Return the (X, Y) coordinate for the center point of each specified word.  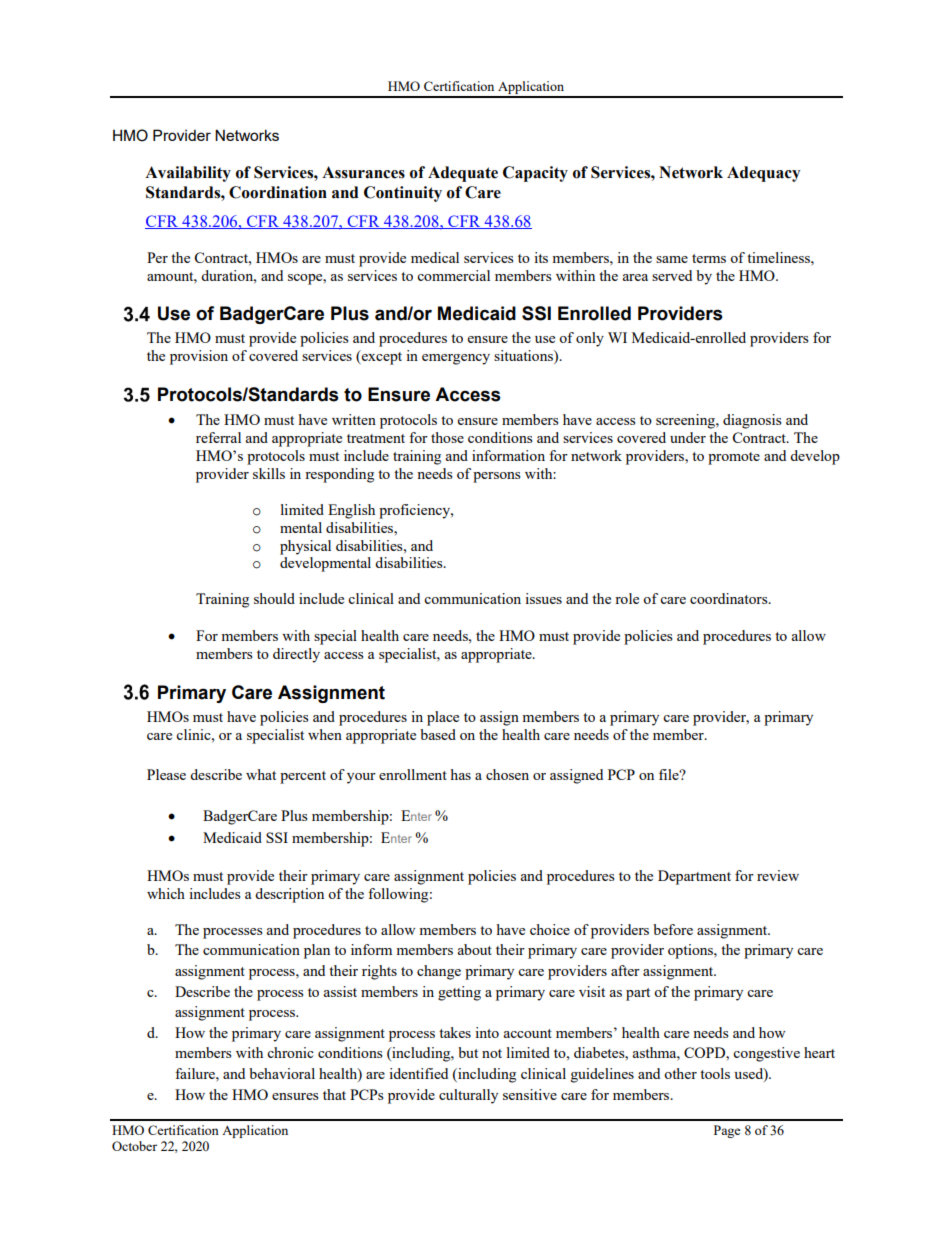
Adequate (463, 174)
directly (296, 655)
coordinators (730, 598)
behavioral (282, 1073)
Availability (188, 174)
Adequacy (763, 174)
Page (727, 1131)
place (443, 718)
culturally (468, 1096)
